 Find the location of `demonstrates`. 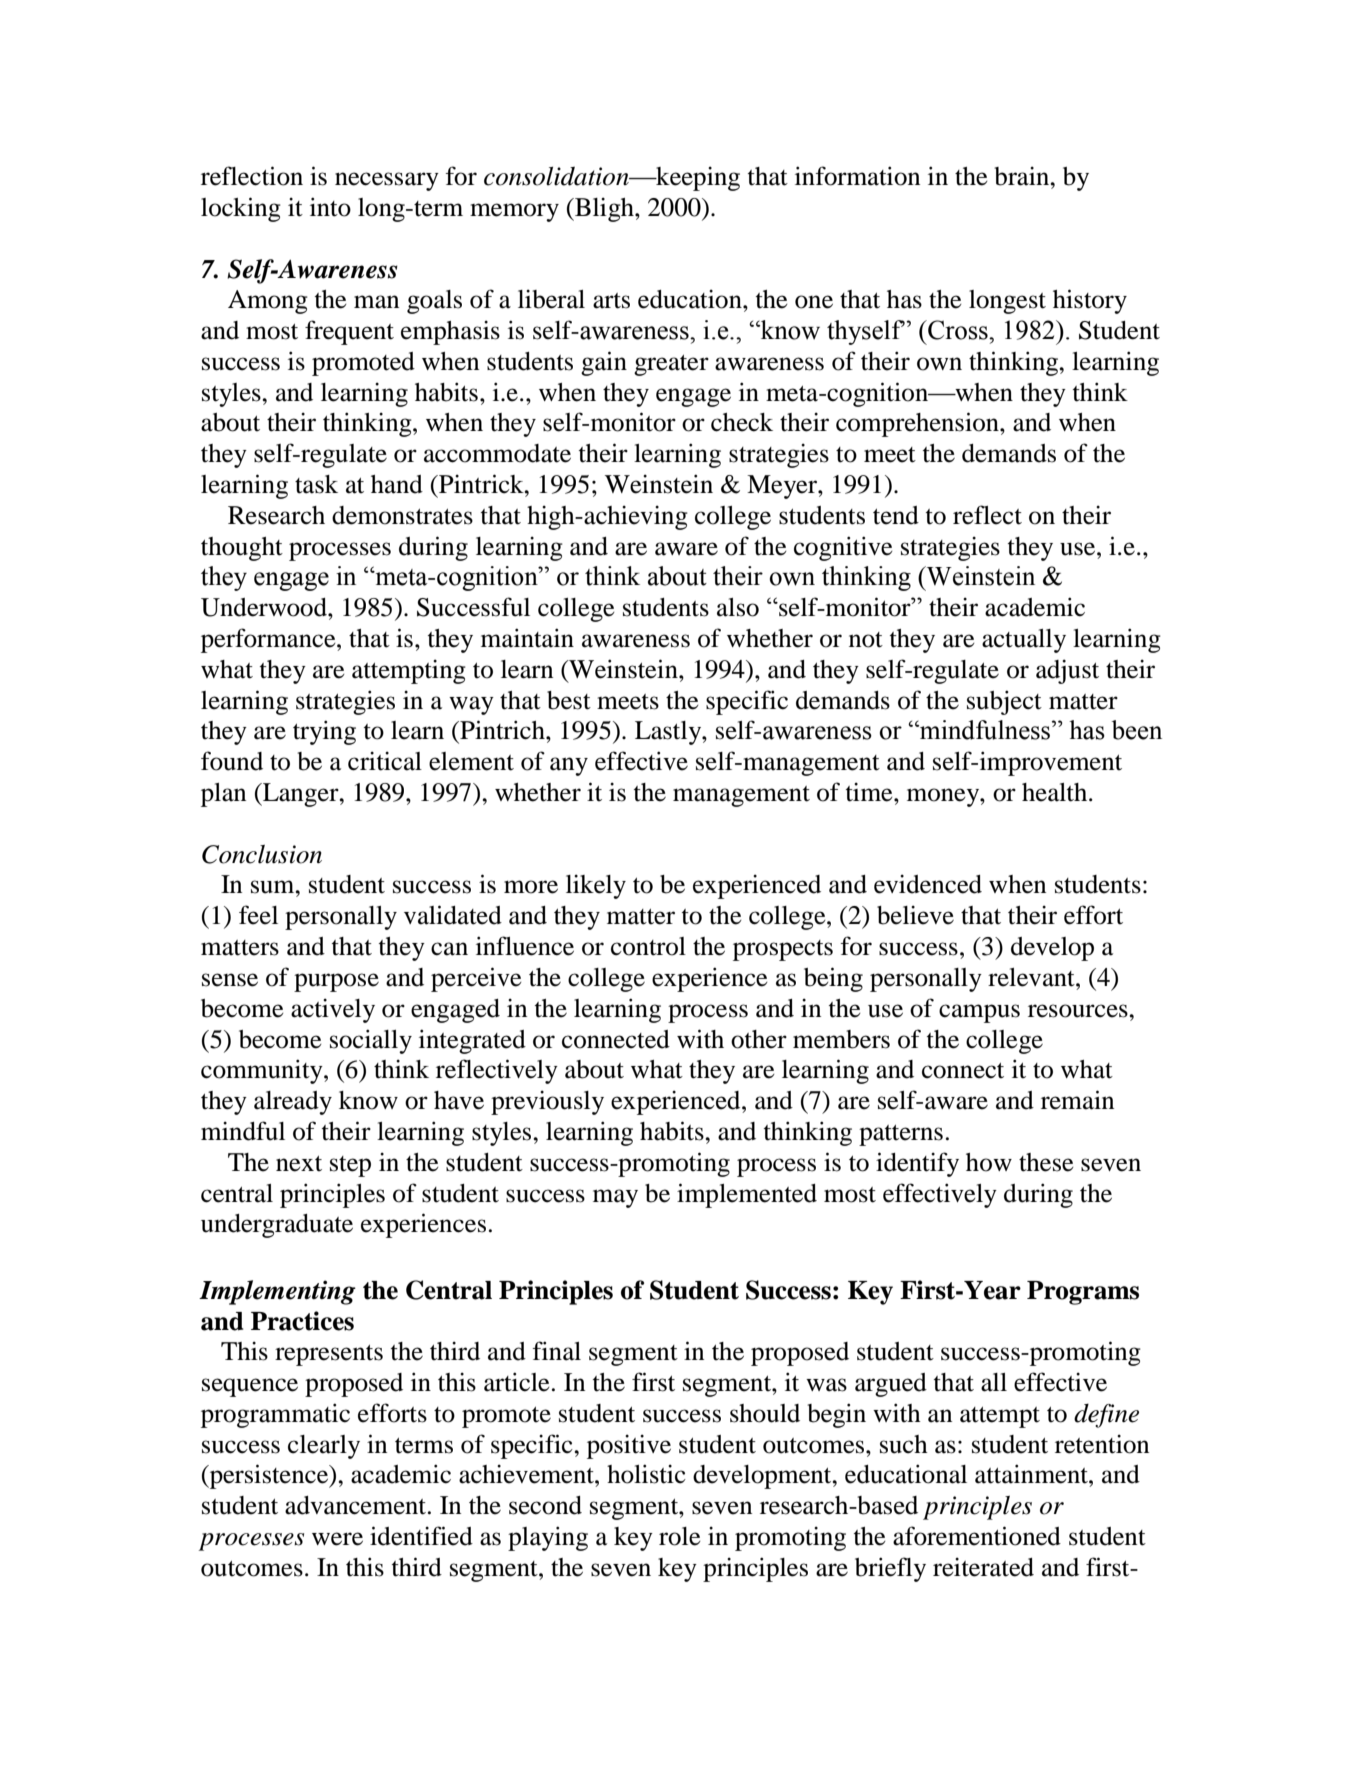

demonstrates is located at coordinates (402, 515).
